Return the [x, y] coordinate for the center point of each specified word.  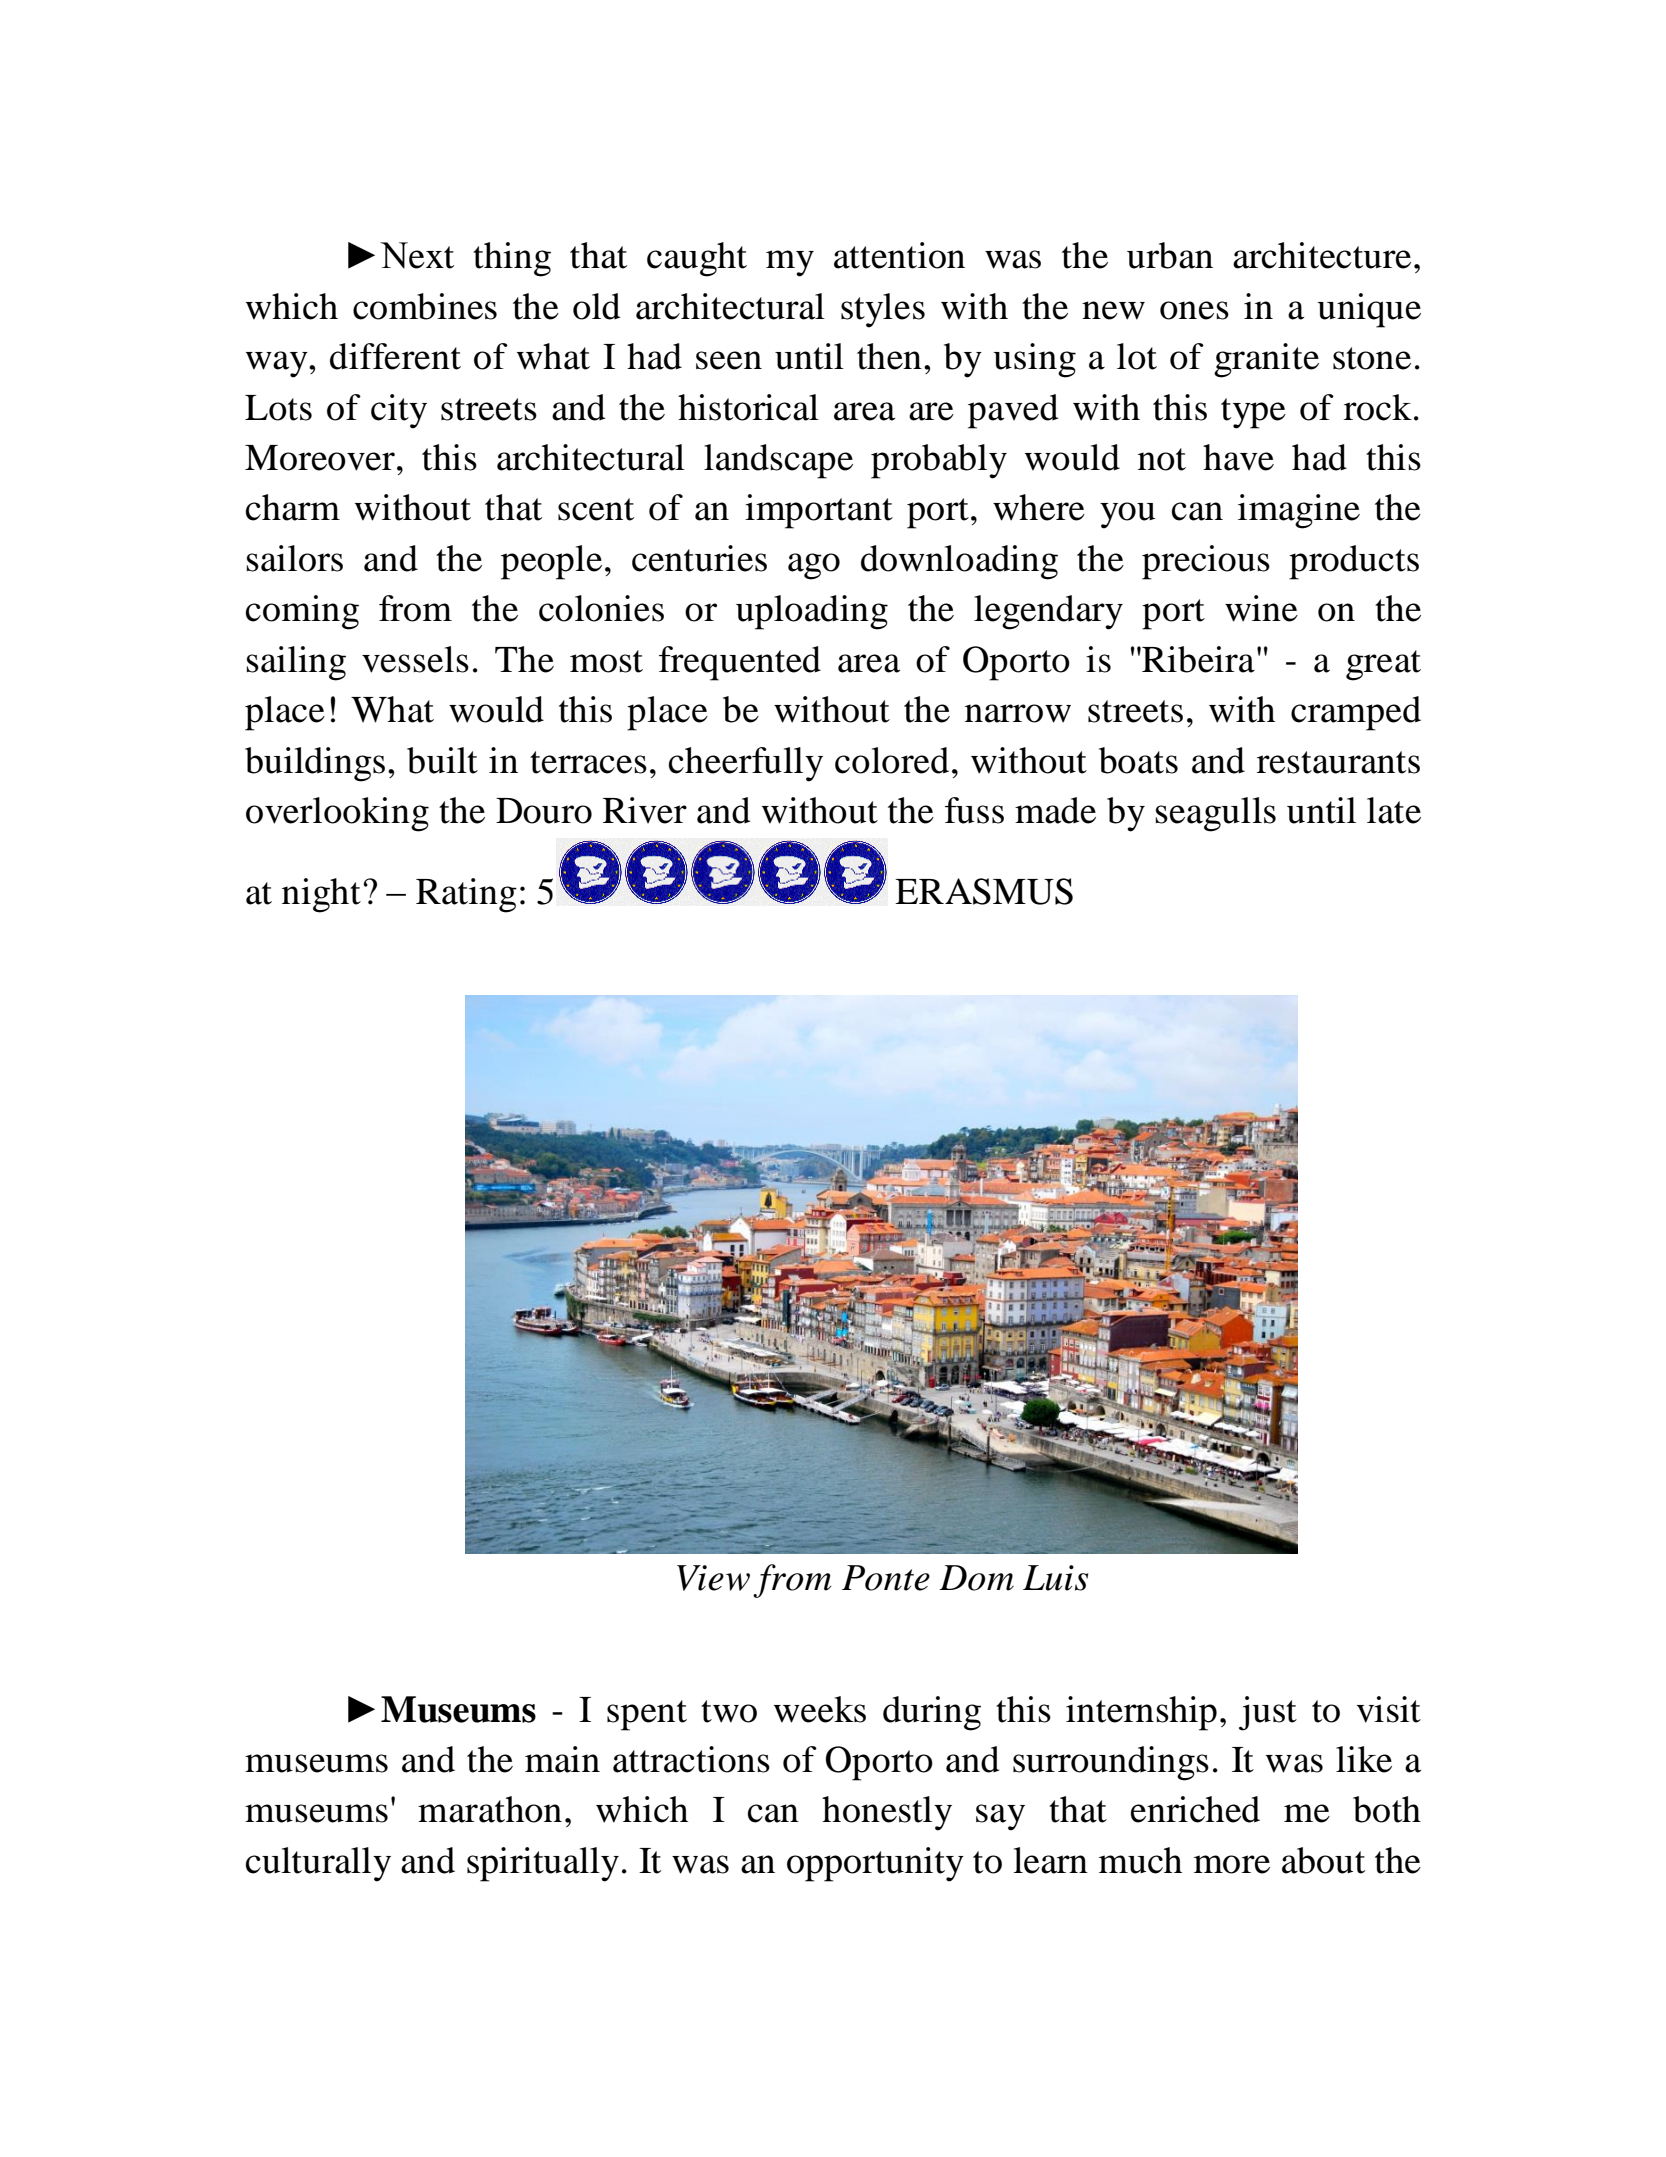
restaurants [1338, 762]
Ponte [886, 1578]
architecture [1322, 255]
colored [892, 760]
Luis [1055, 1578]
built [442, 760]
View [713, 1578]
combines [425, 306]
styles [883, 310]
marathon [490, 1809]
